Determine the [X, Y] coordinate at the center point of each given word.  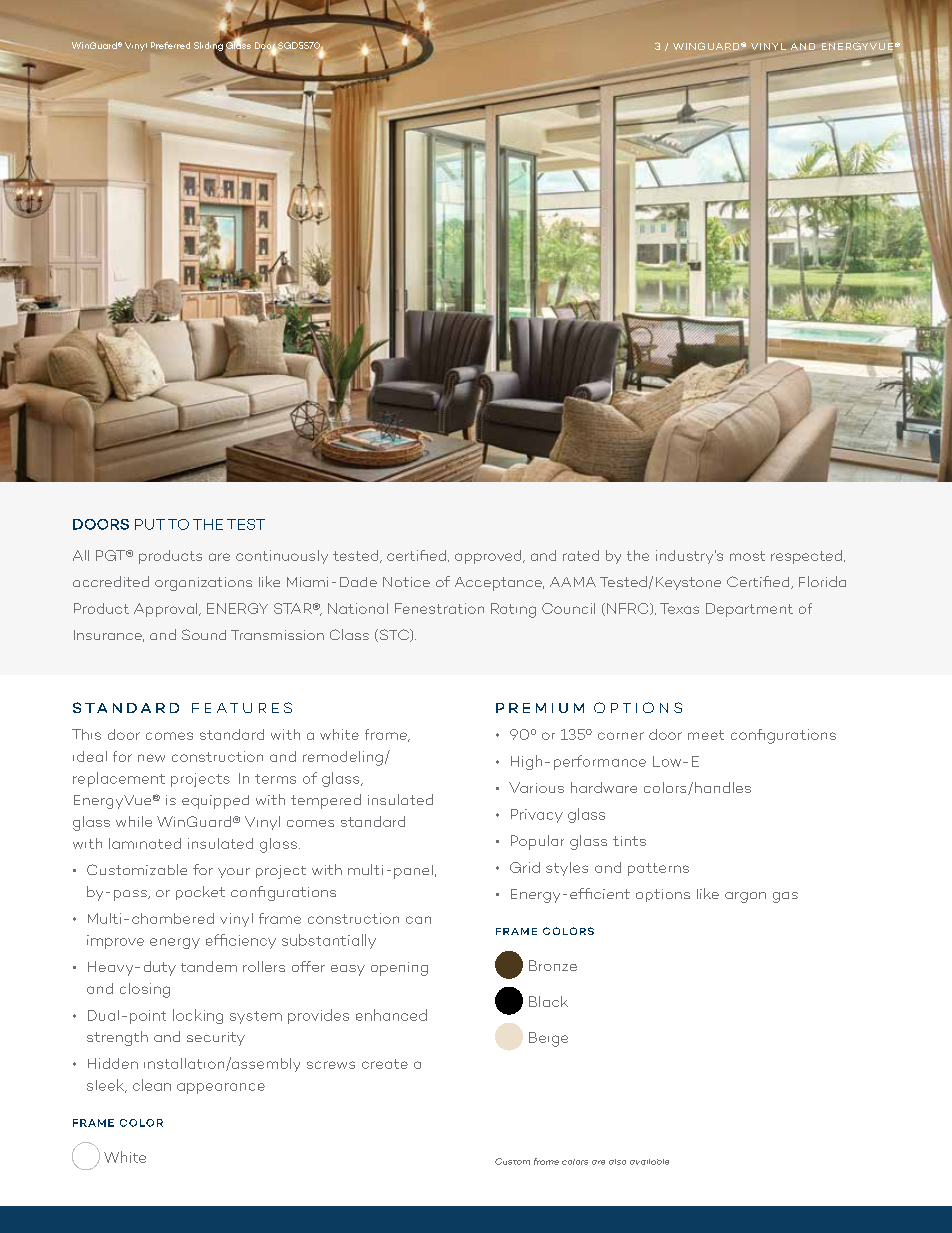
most [747, 556]
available [649, 1162]
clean [152, 1085]
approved [489, 557]
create [385, 1064]
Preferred [170, 45]
